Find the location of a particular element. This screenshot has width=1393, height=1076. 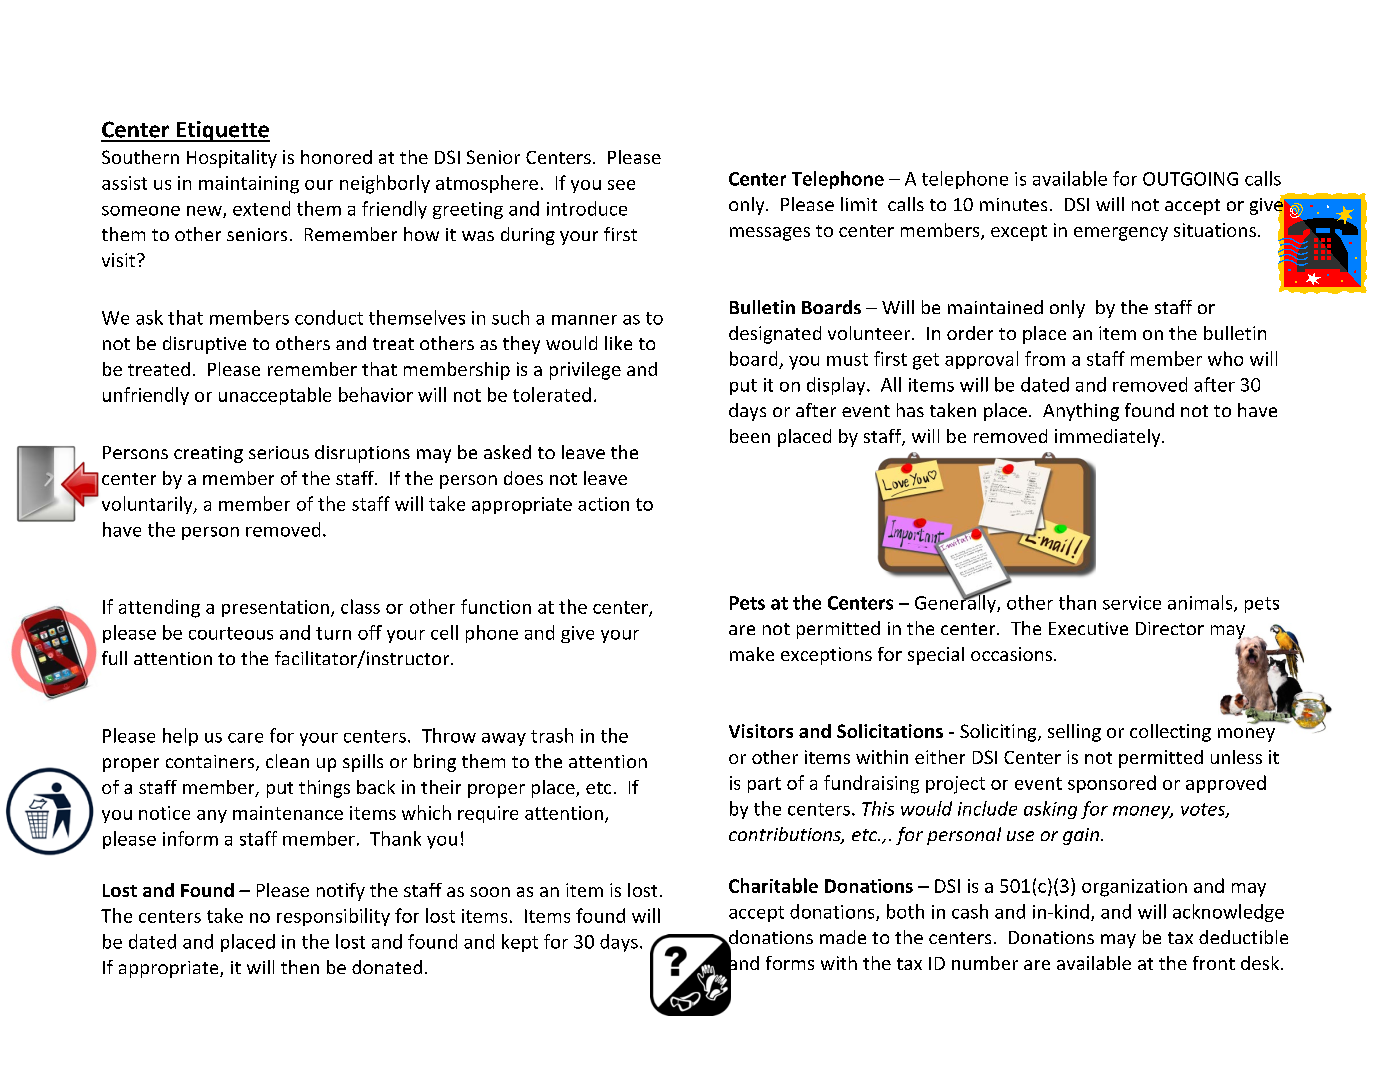

see is located at coordinates (621, 185).
